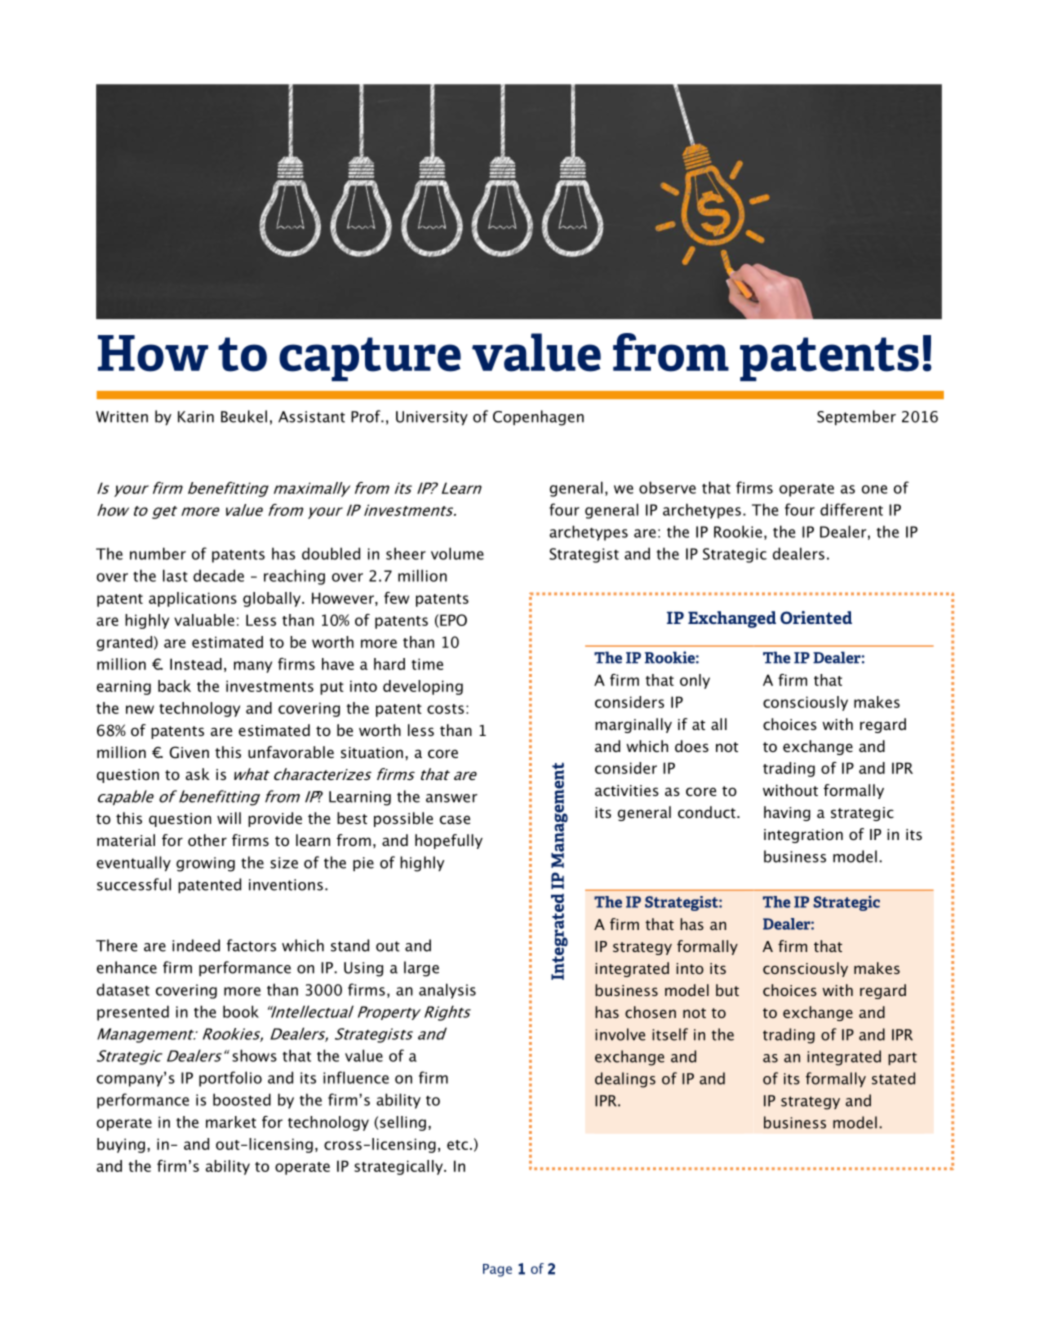 Image resolution: width=1038 pixels, height=1343 pixels. Describe the element at coordinates (538, 418) in the document. I see `Copenhagen` at that location.
